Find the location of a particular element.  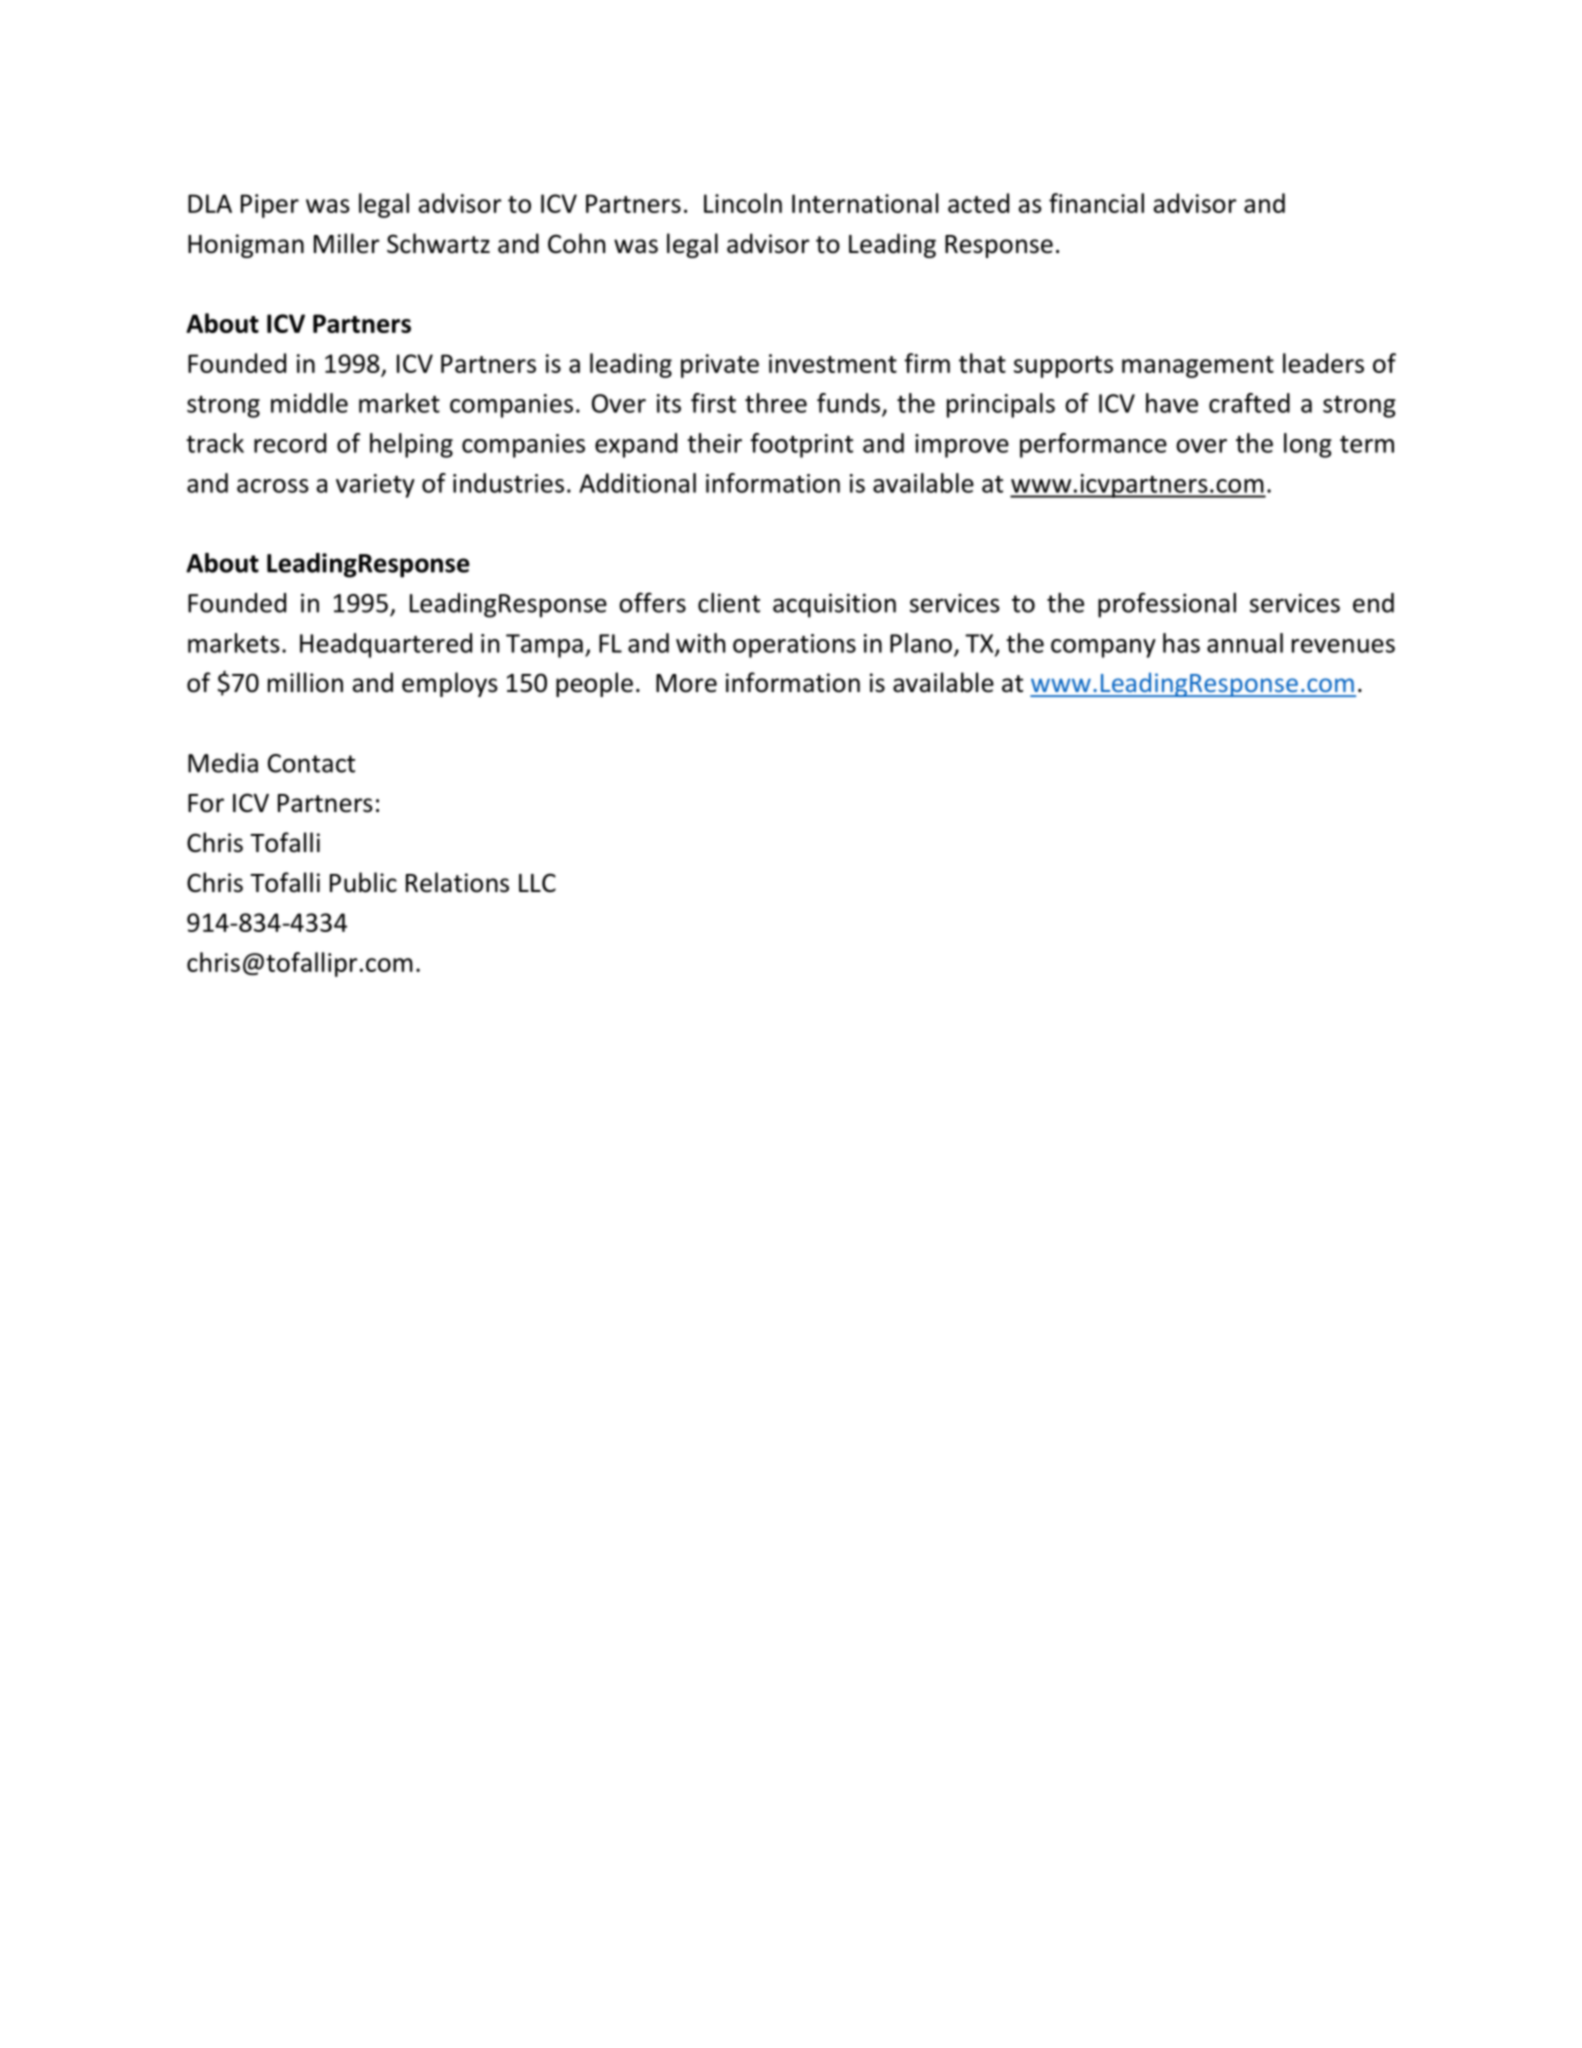

annual is located at coordinates (1245, 643).
